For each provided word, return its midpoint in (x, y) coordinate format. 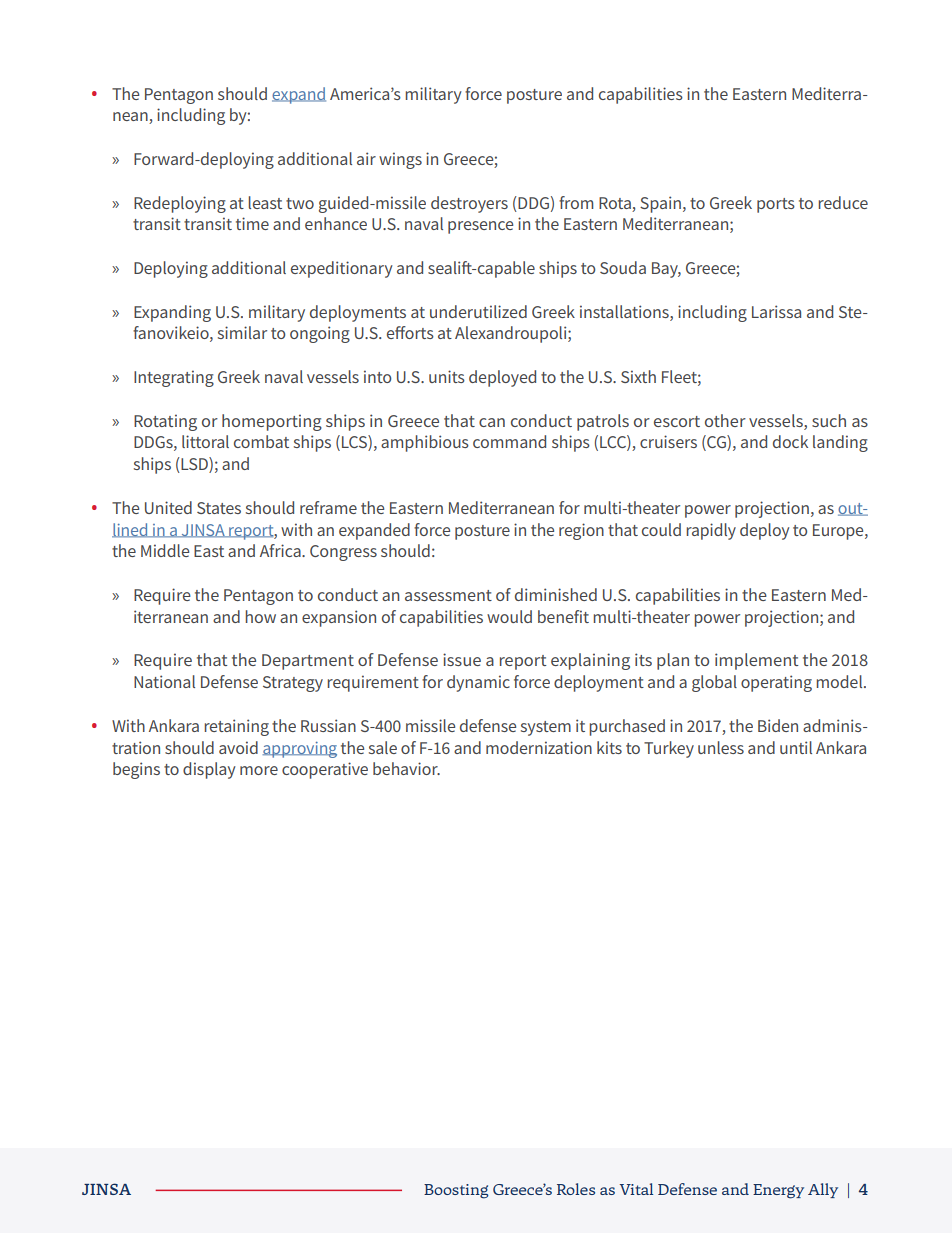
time (252, 223)
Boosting (456, 1191)
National (164, 681)
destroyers (469, 204)
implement (757, 661)
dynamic (478, 683)
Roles (576, 1189)
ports (776, 205)
